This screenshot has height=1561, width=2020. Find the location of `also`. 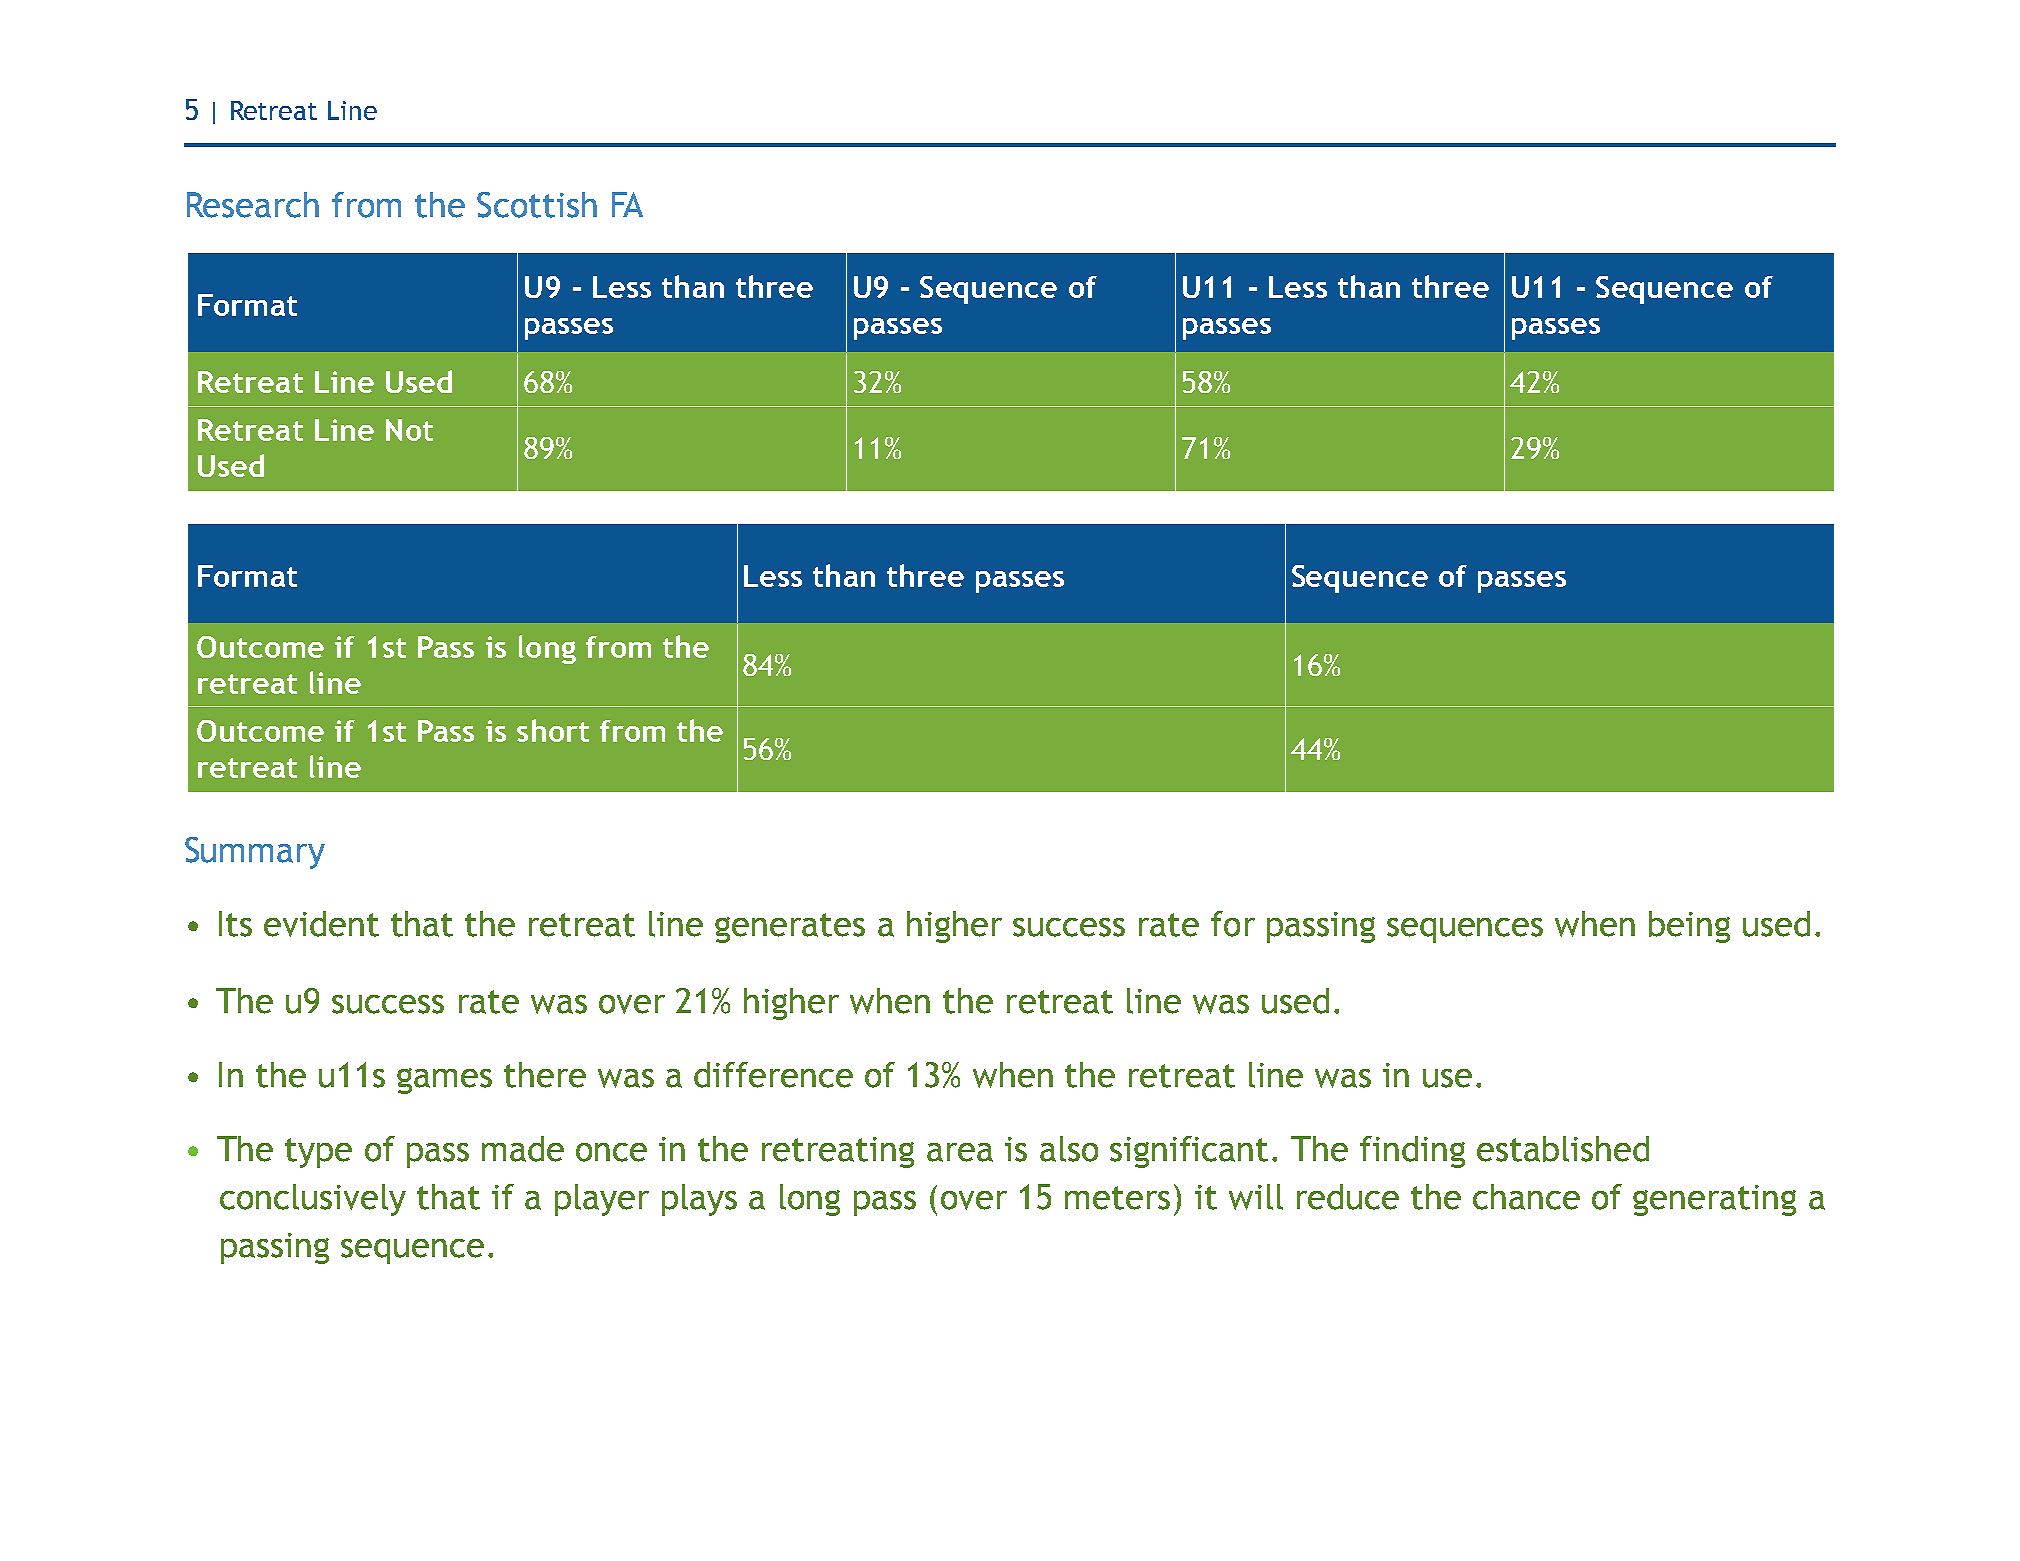

also is located at coordinates (1069, 1149).
